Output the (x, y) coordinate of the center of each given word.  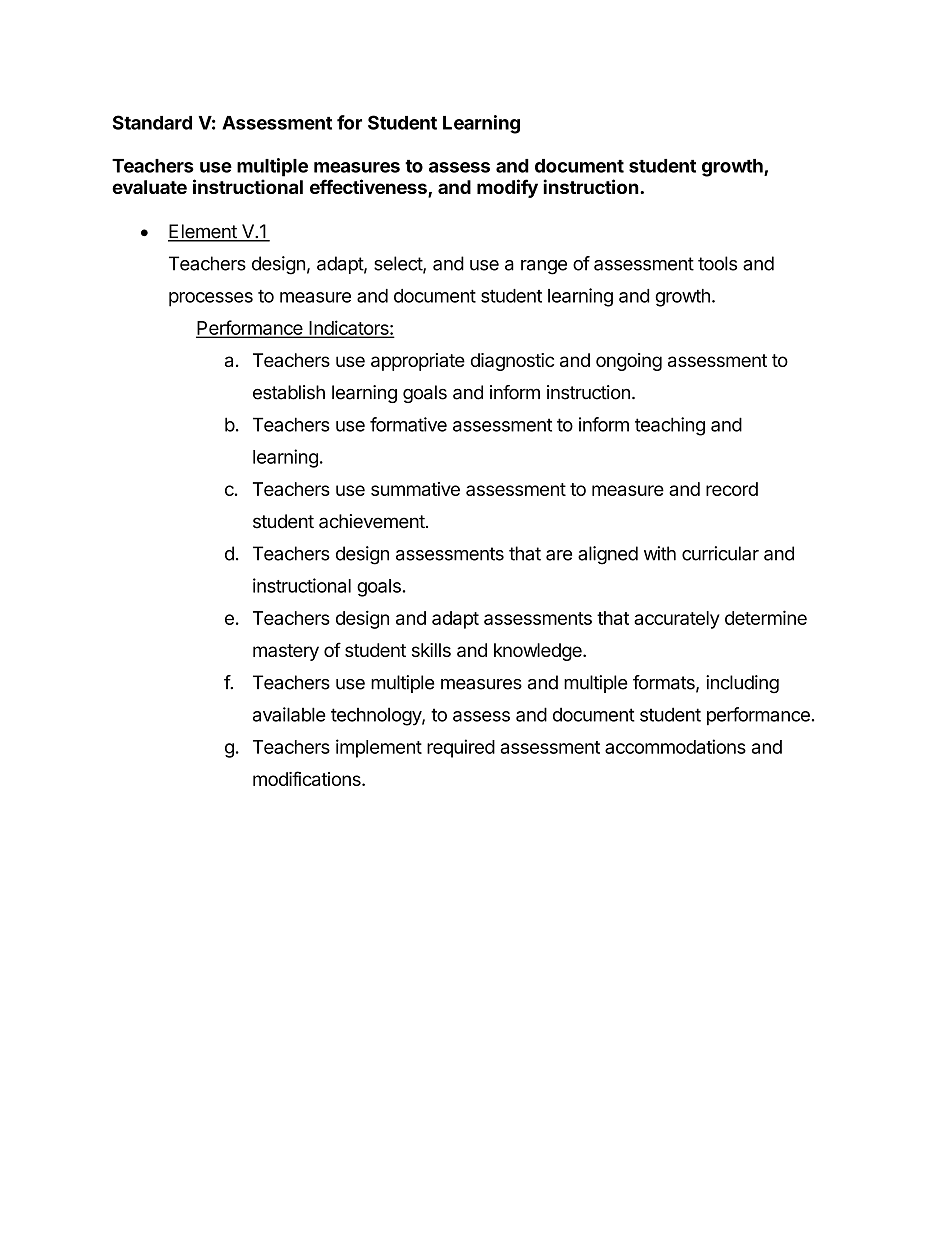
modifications (308, 778)
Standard (152, 122)
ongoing (629, 362)
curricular (720, 553)
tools (717, 263)
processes (211, 299)
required (461, 748)
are (559, 555)
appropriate (418, 362)
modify (507, 188)
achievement (372, 521)
